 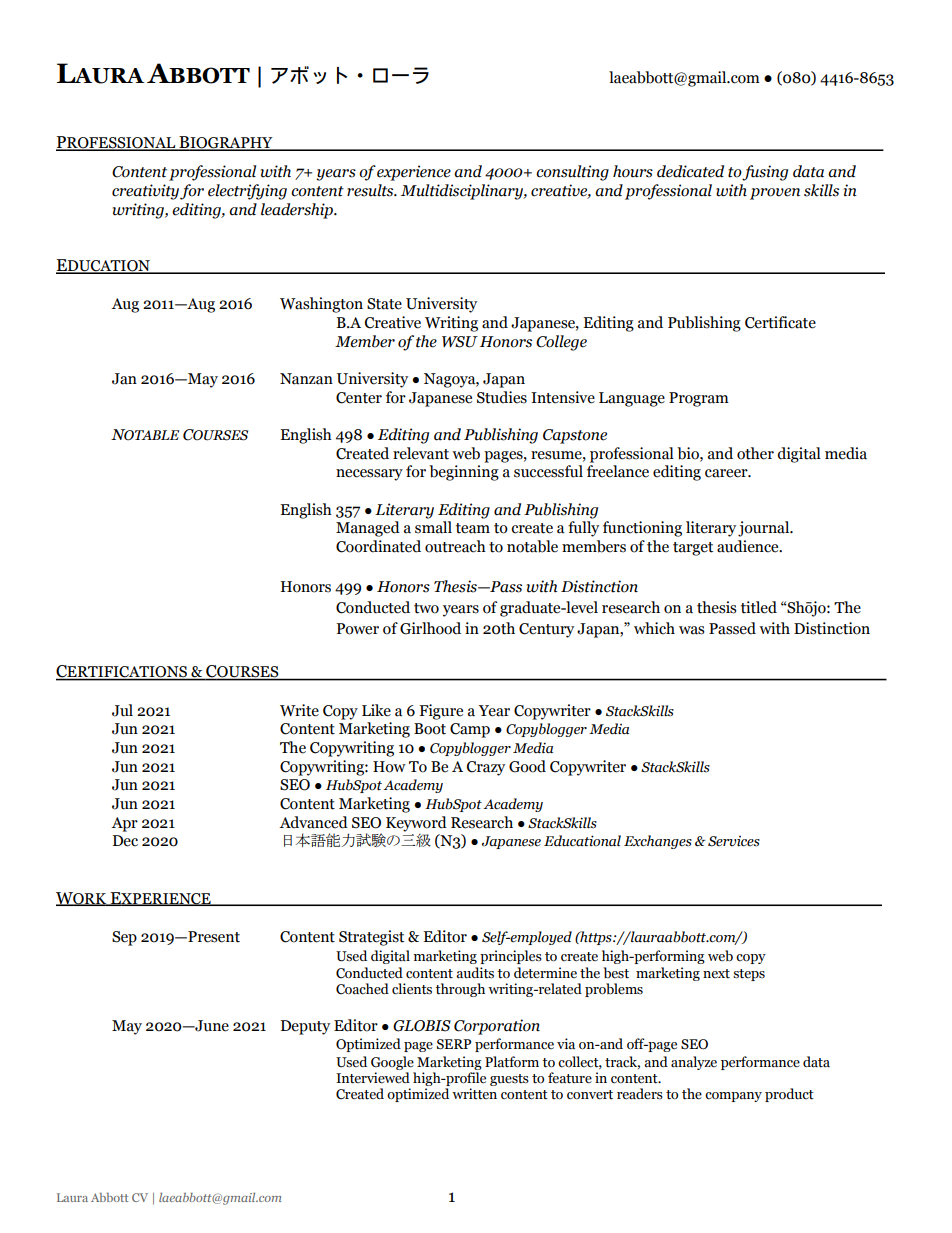 What do you see at coordinates (247, 192) in the page?
I see `electrifying` at bounding box center [247, 192].
